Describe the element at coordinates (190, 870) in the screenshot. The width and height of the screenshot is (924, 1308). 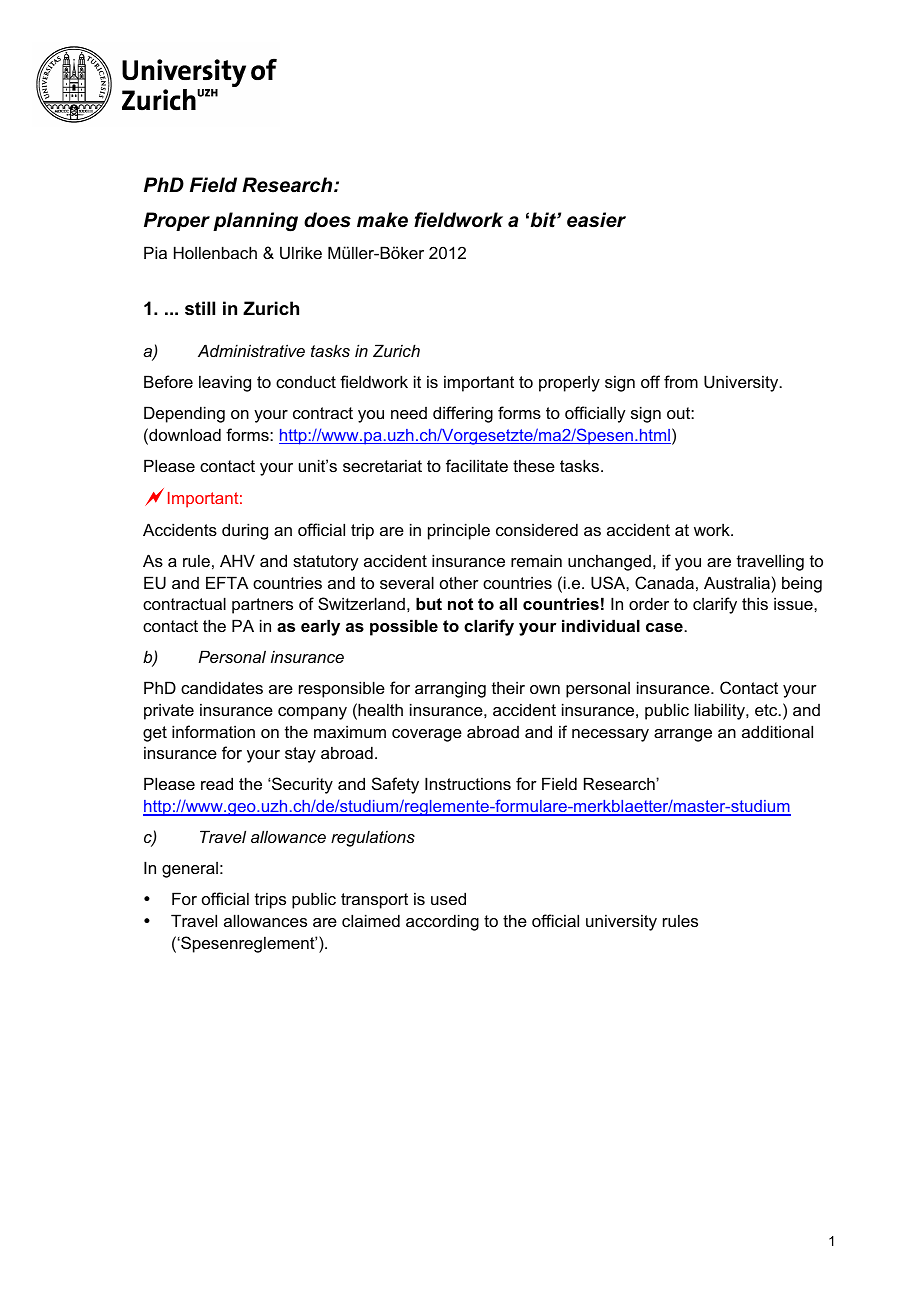
I see `general` at that location.
